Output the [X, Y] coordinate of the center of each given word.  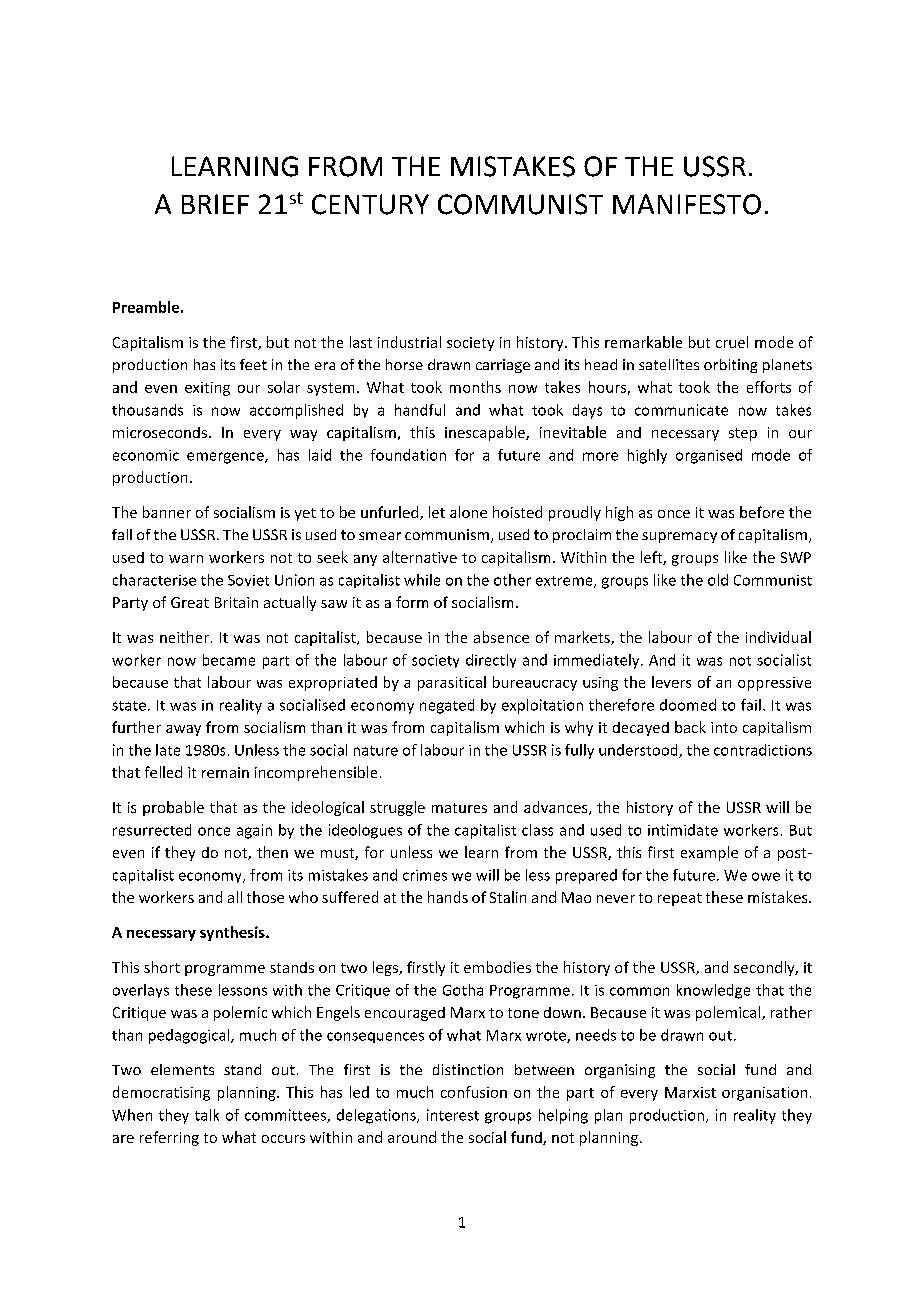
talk [207, 1115]
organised [709, 456]
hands [448, 897]
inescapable [486, 433]
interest [453, 1115]
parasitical [452, 683]
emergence [226, 458]
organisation [764, 1094]
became [229, 660]
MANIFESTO [687, 204]
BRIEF [215, 204]
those [265, 897]
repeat [680, 899]
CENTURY [370, 204]
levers [671, 682]
